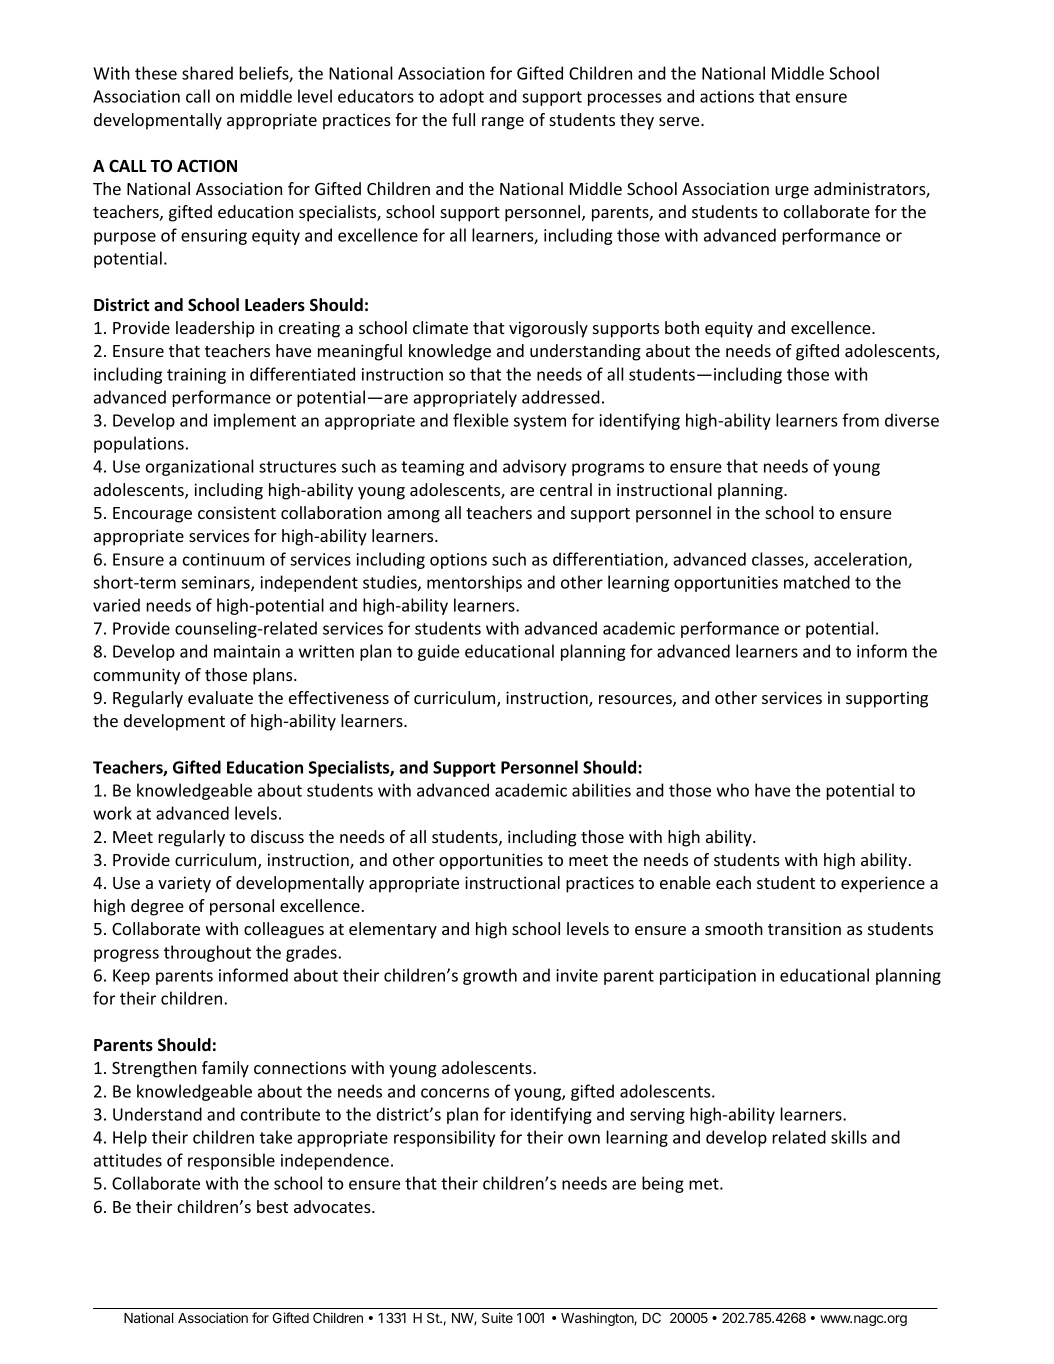 Image resolution: width=1054 pixels, height=1364 pixels. I want to click on shared, so click(207, 73).
